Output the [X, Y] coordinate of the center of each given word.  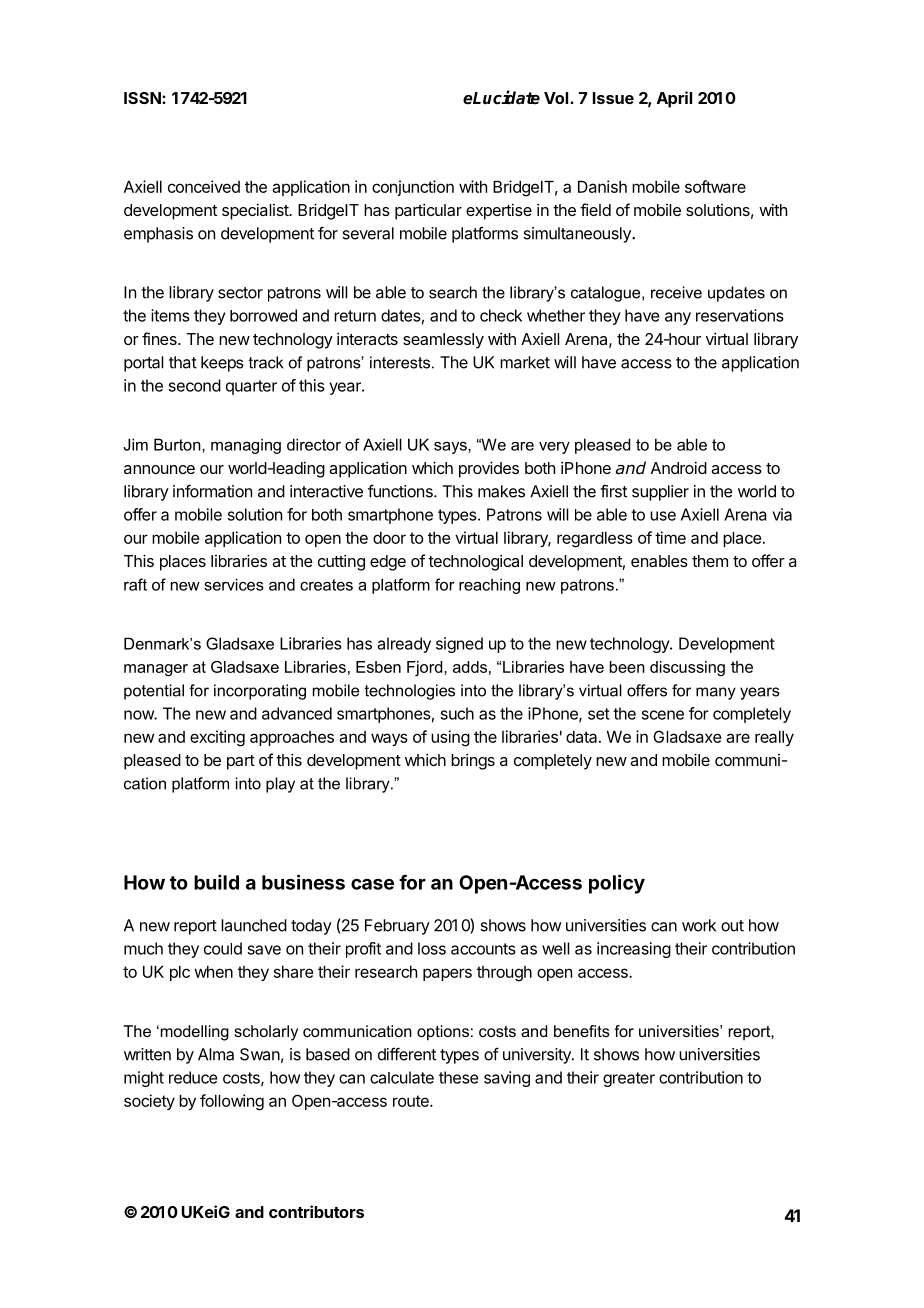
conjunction [413, 188]
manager [156, 670]
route [412, 1101]
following [232, 1102]
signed [459, 645]
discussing [687, 668]
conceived [204, 186]
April [674, 99]
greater [629, 1079]
